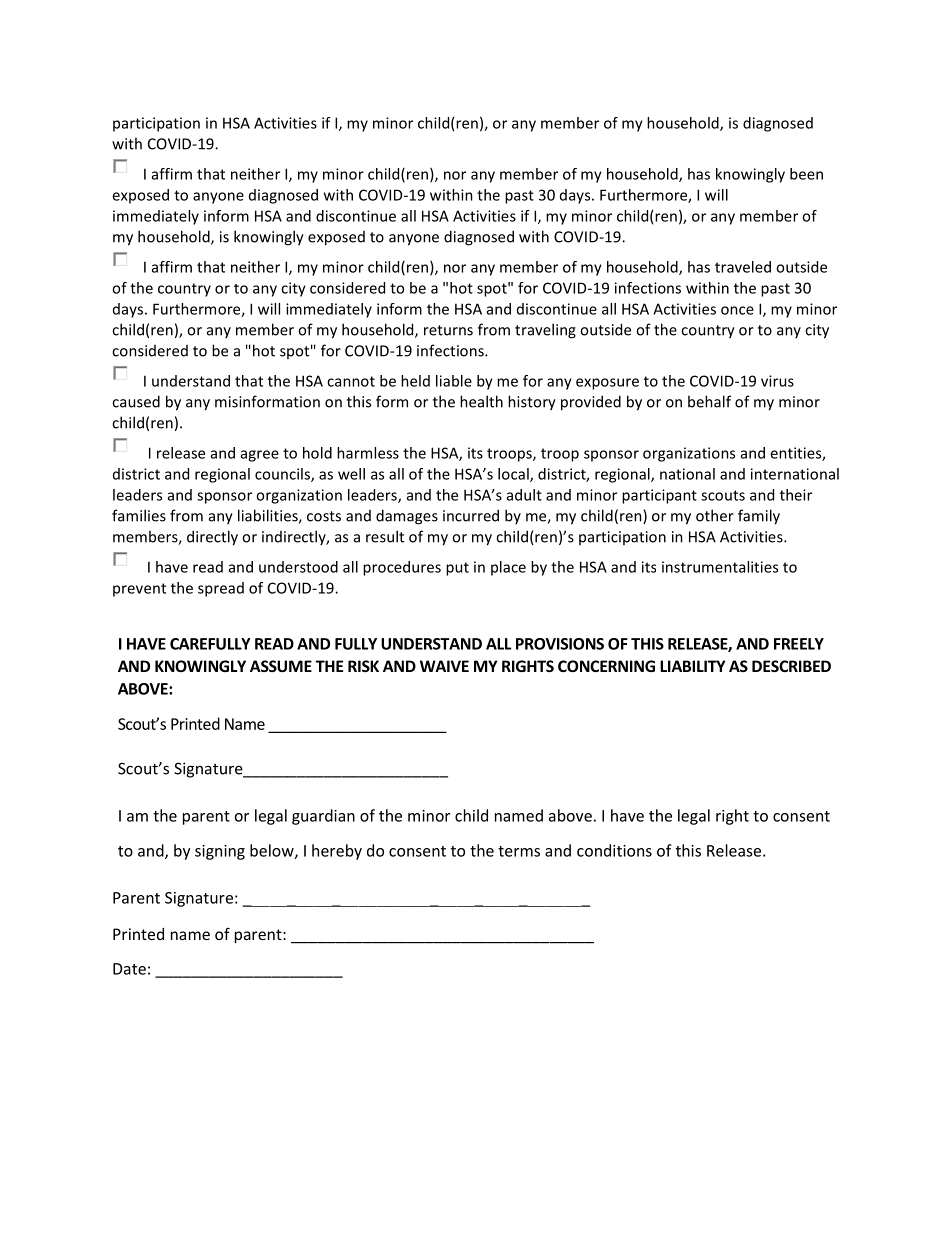 The height and width of the page is (1233, 952). I want to click on Date, so click(129, 969).
